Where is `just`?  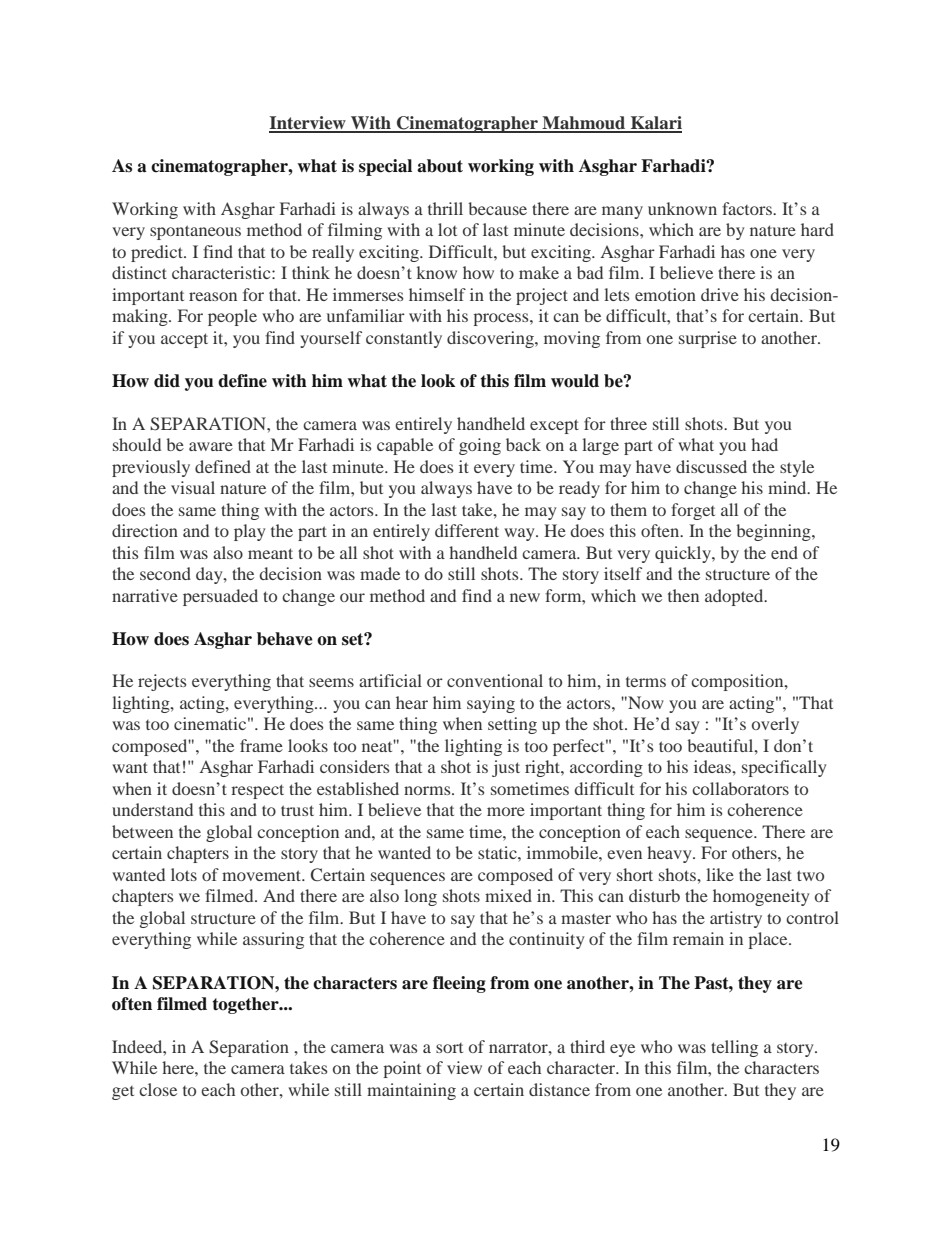 just is located at coordinates (506, 768).
